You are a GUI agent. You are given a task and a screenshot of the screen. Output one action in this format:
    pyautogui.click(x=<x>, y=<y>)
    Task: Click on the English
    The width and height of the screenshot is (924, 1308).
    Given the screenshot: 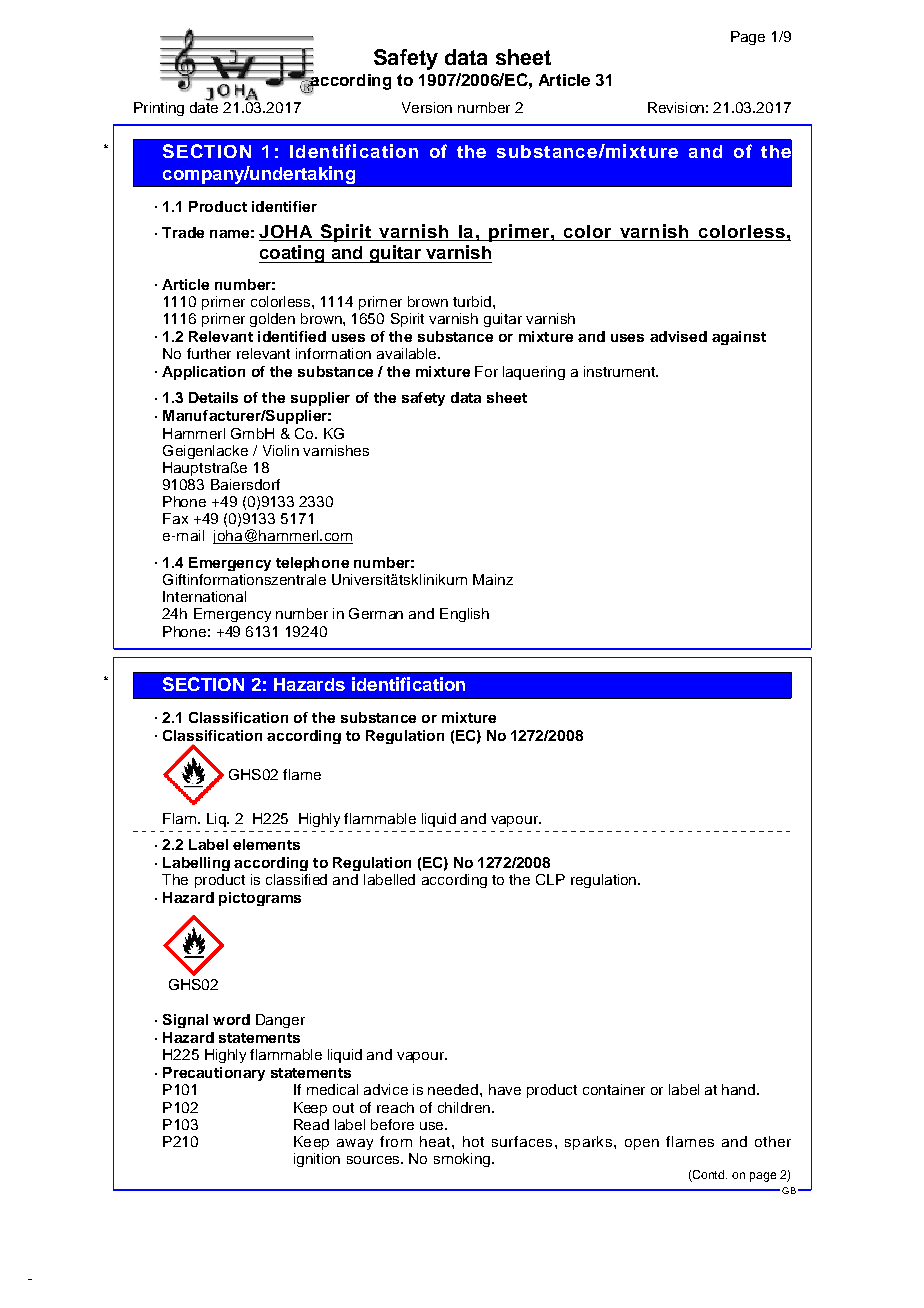 What is the action you would take?
    pyautogui.click(x=464, y=615)
